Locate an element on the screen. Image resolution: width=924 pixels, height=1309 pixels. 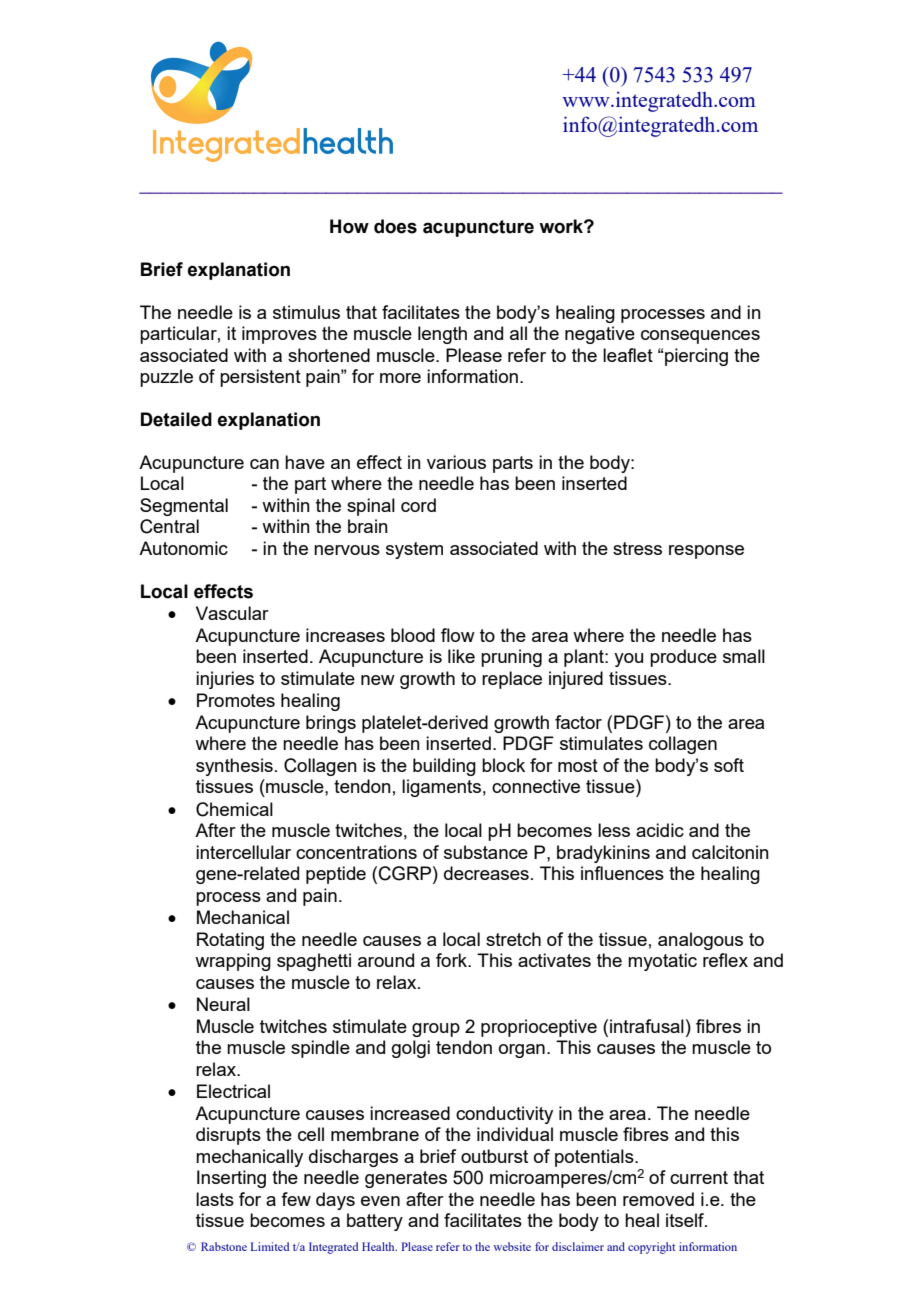
building is located at coordinates (444, 767).
